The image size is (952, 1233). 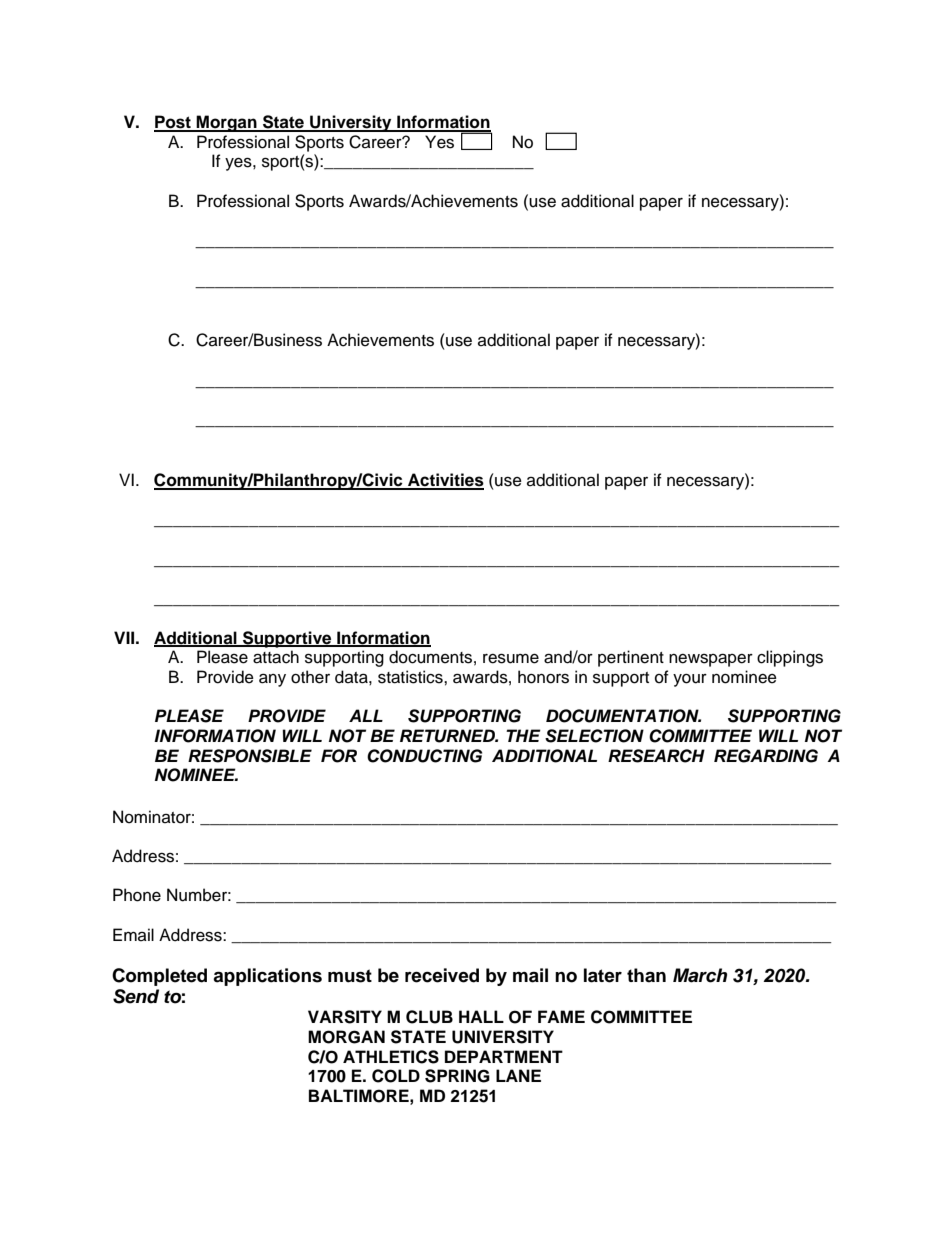 I want to click on any, so click(x=272, y=680).
